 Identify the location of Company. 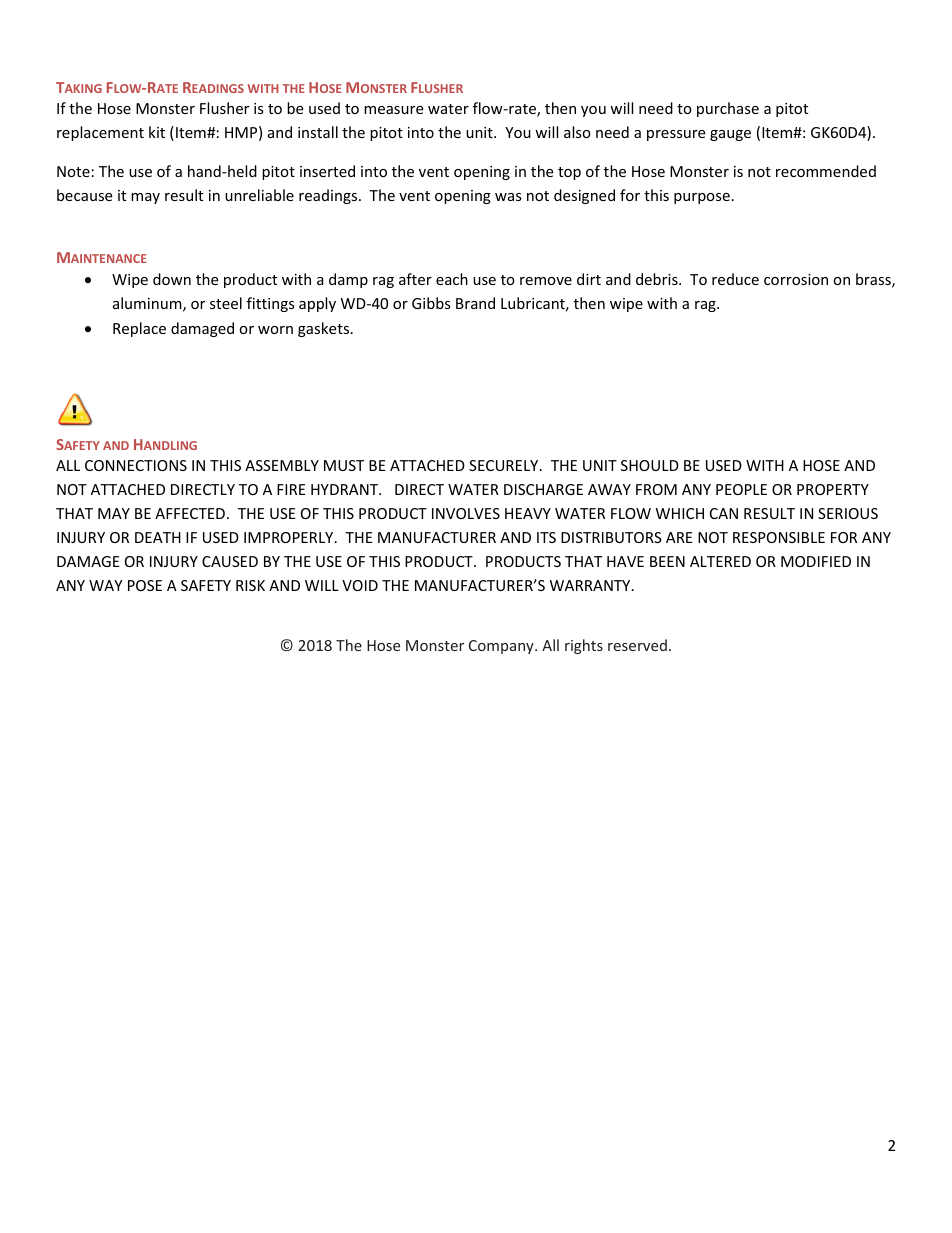
(502, 647).
